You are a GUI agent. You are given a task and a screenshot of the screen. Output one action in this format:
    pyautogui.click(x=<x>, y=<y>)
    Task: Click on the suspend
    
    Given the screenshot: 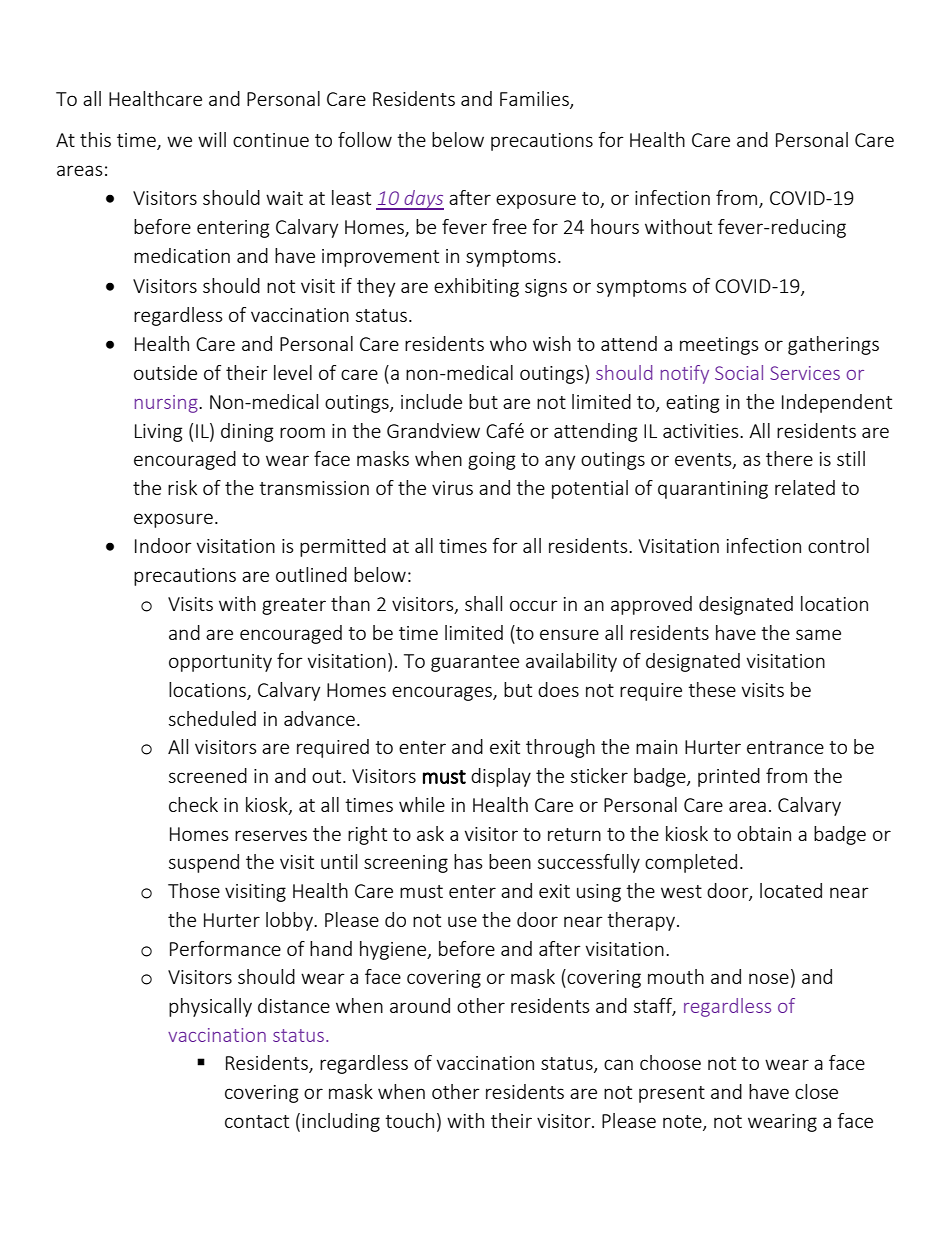 What is the action you would take?
    pyautogui.click(x=204, y=863)
